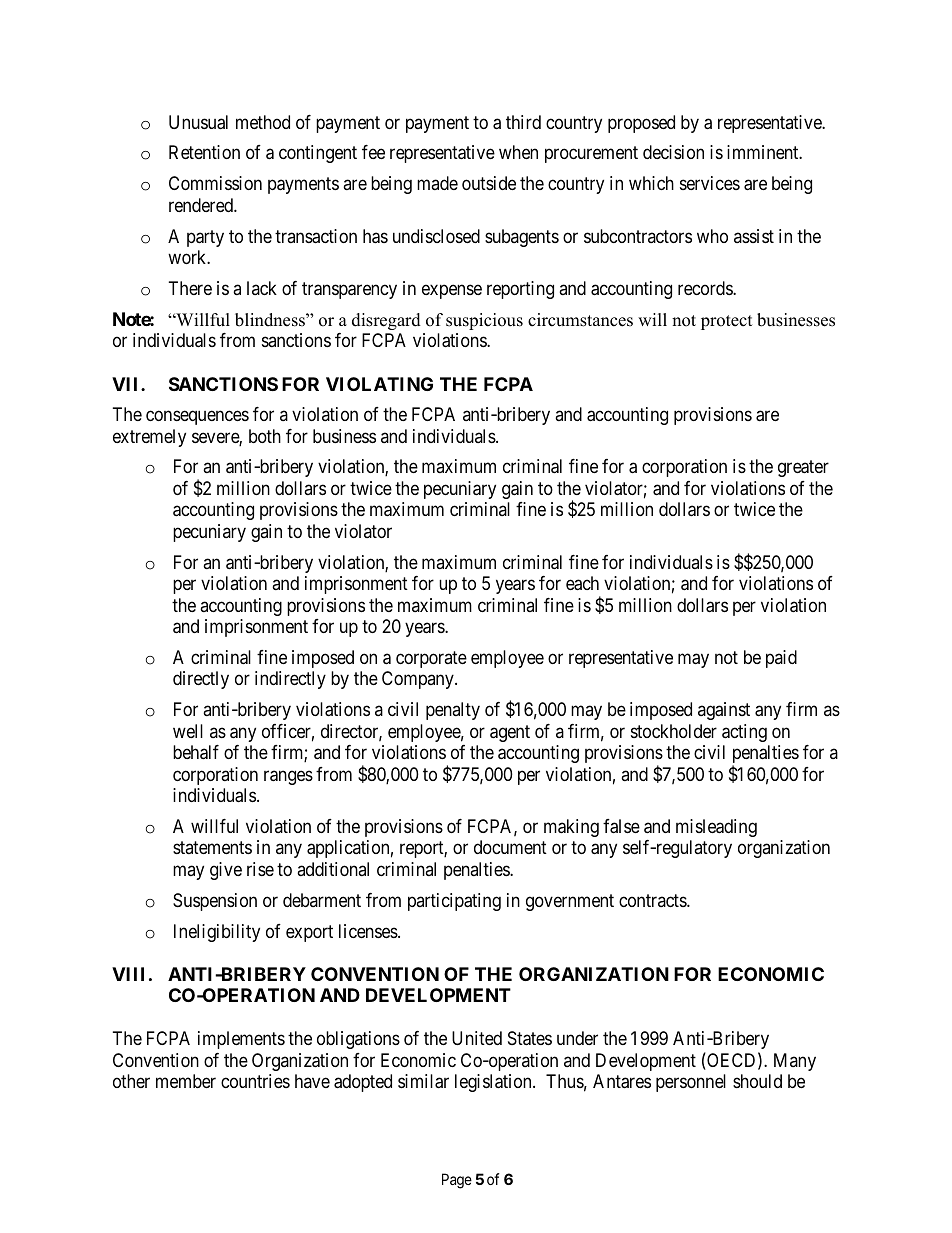 The width and height of the page is (952, 1233). Describe the element at coordinates (803, 469) in the page. I see `greater` at that location.
